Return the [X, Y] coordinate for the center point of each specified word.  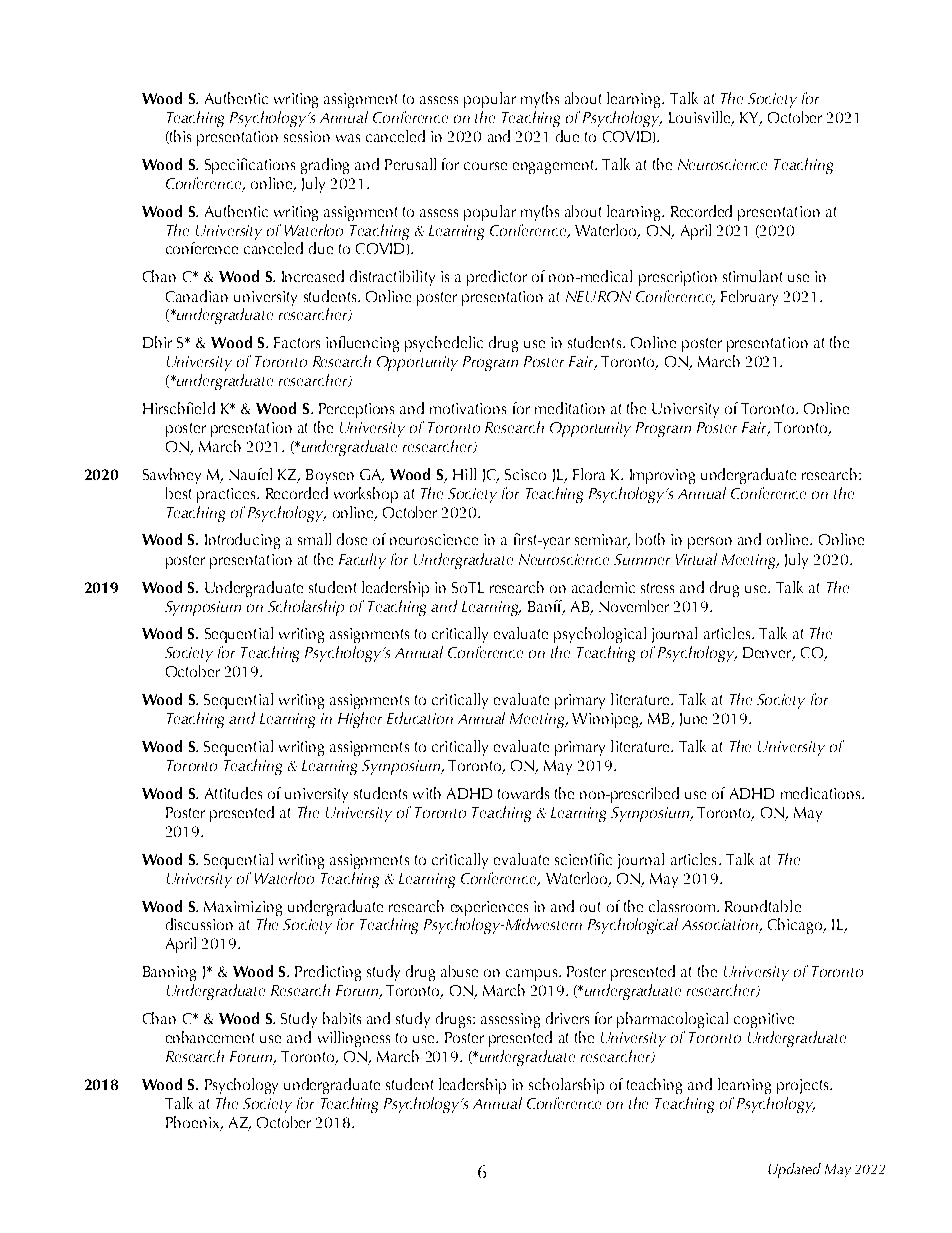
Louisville [701, 118]
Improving [662, 476]
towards [523, 793]
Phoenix [194, 1122]
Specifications [250, 166]
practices [227, 495]
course [485, 166]
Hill [464, 474]
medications [822, 793]
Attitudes [233, 793]
